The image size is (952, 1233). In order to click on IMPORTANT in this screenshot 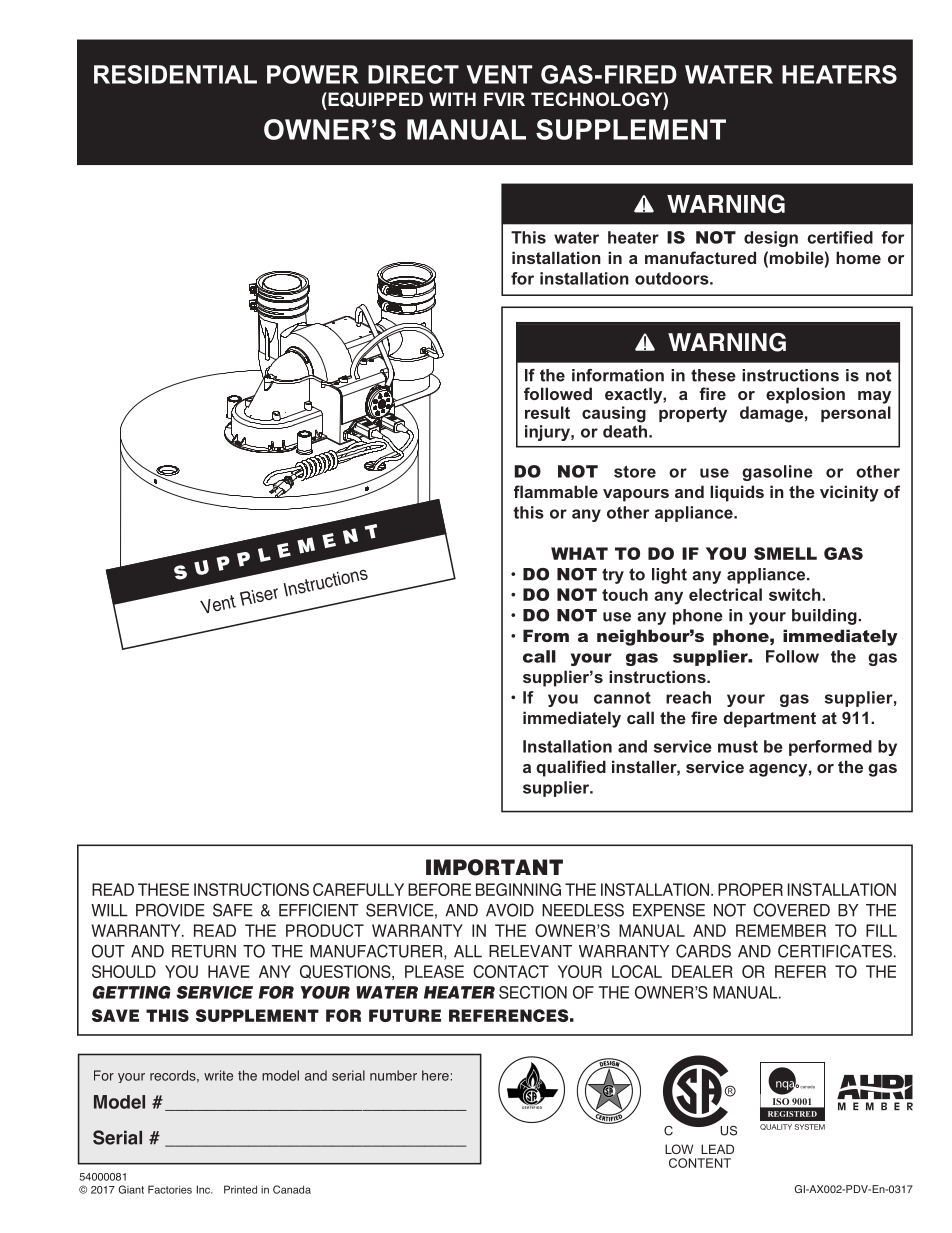, I will do `click(494, 867)`.
